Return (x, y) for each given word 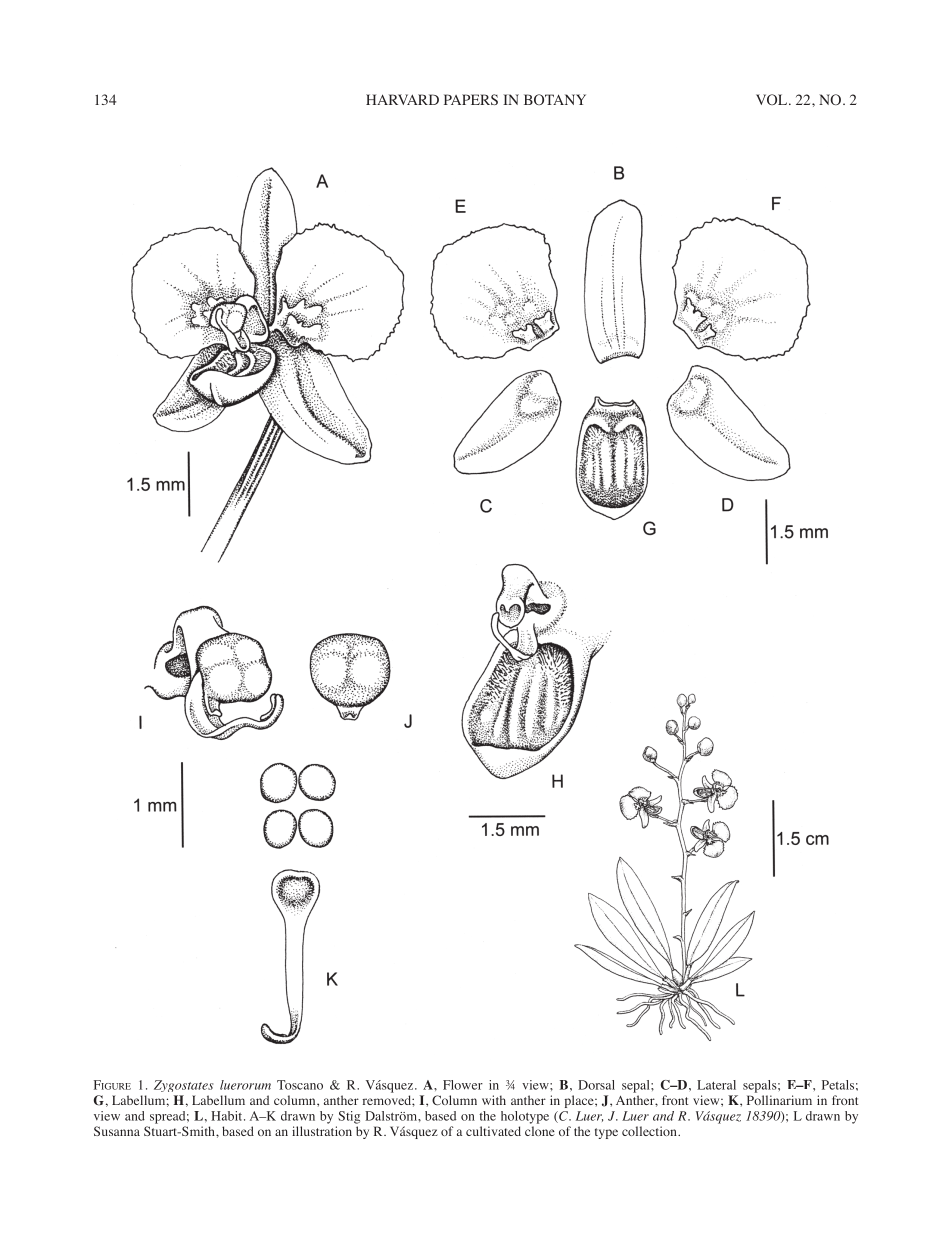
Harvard (402, 99)
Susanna (117, 1131)
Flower (463, 1085)
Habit (228, 1116)
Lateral (716, 1085)
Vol (773, 99)
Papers (471, 99)
